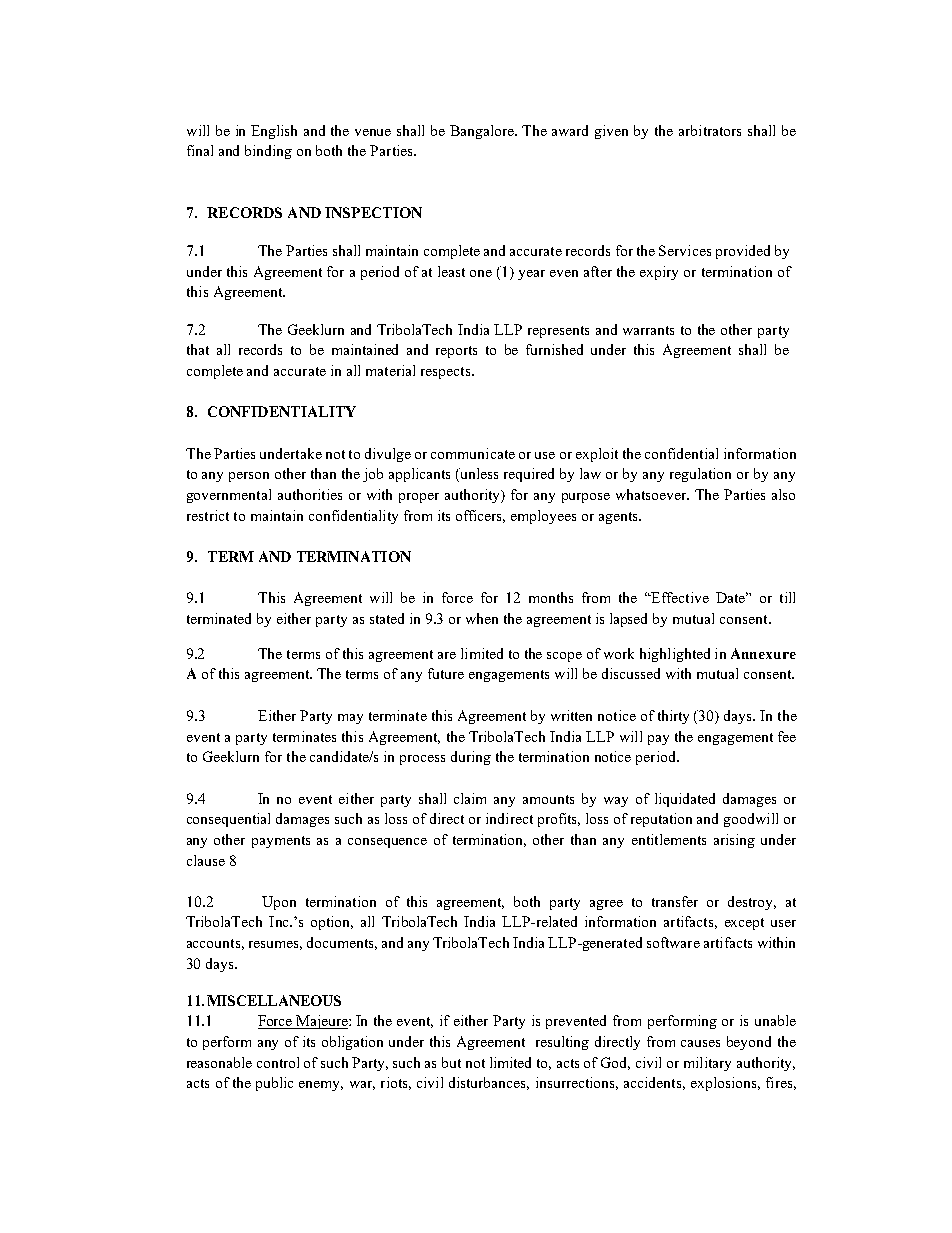 The image size is (952, 1233). Describe the element at coordinates (482, 618) in the document. I see `when` at that location.
